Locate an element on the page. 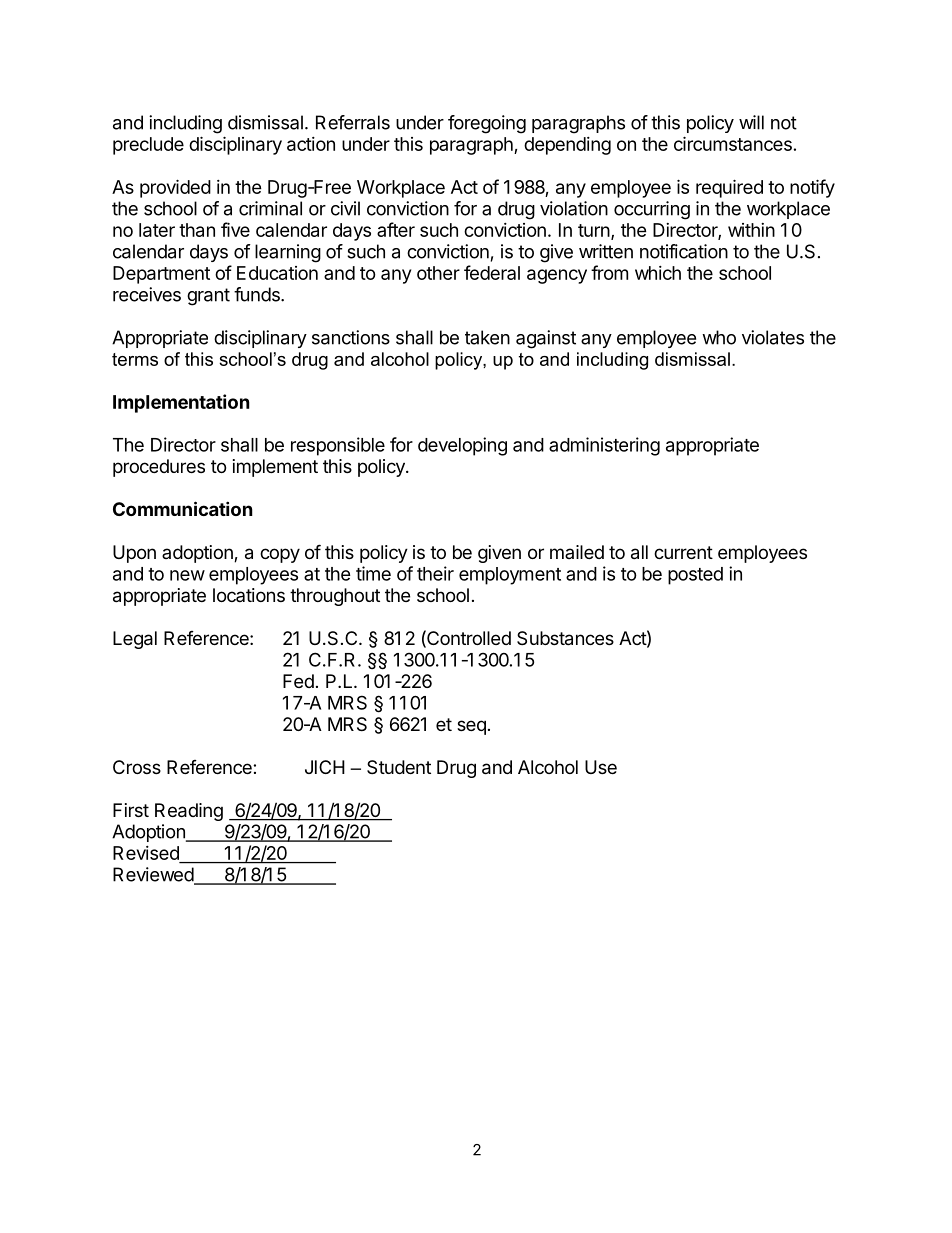 The image size is (952, 1233). terms is located at coordinates (135, 359).
